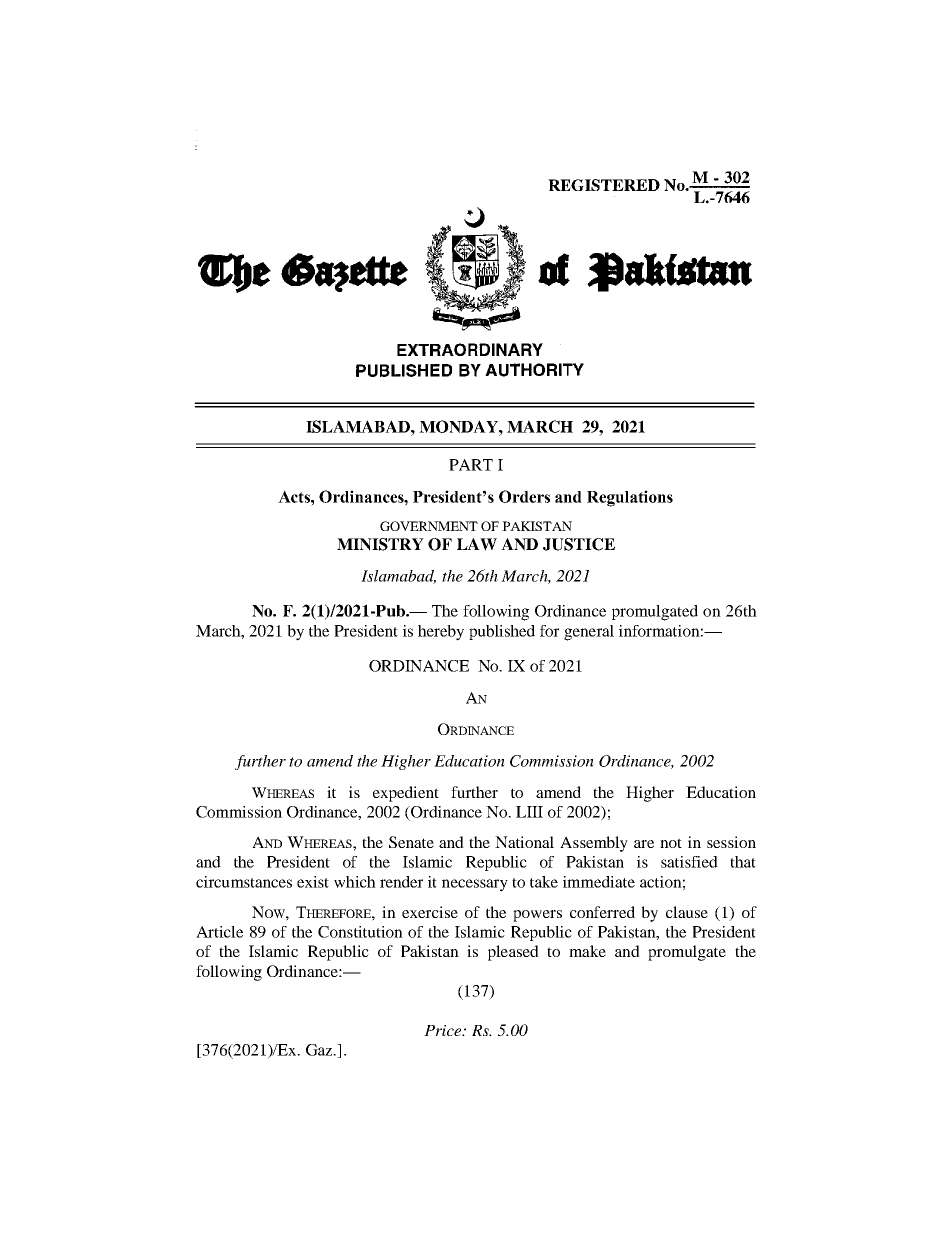  Describe the element at coordinates (589, 633) in the screenshot. I see `general` at that location.
